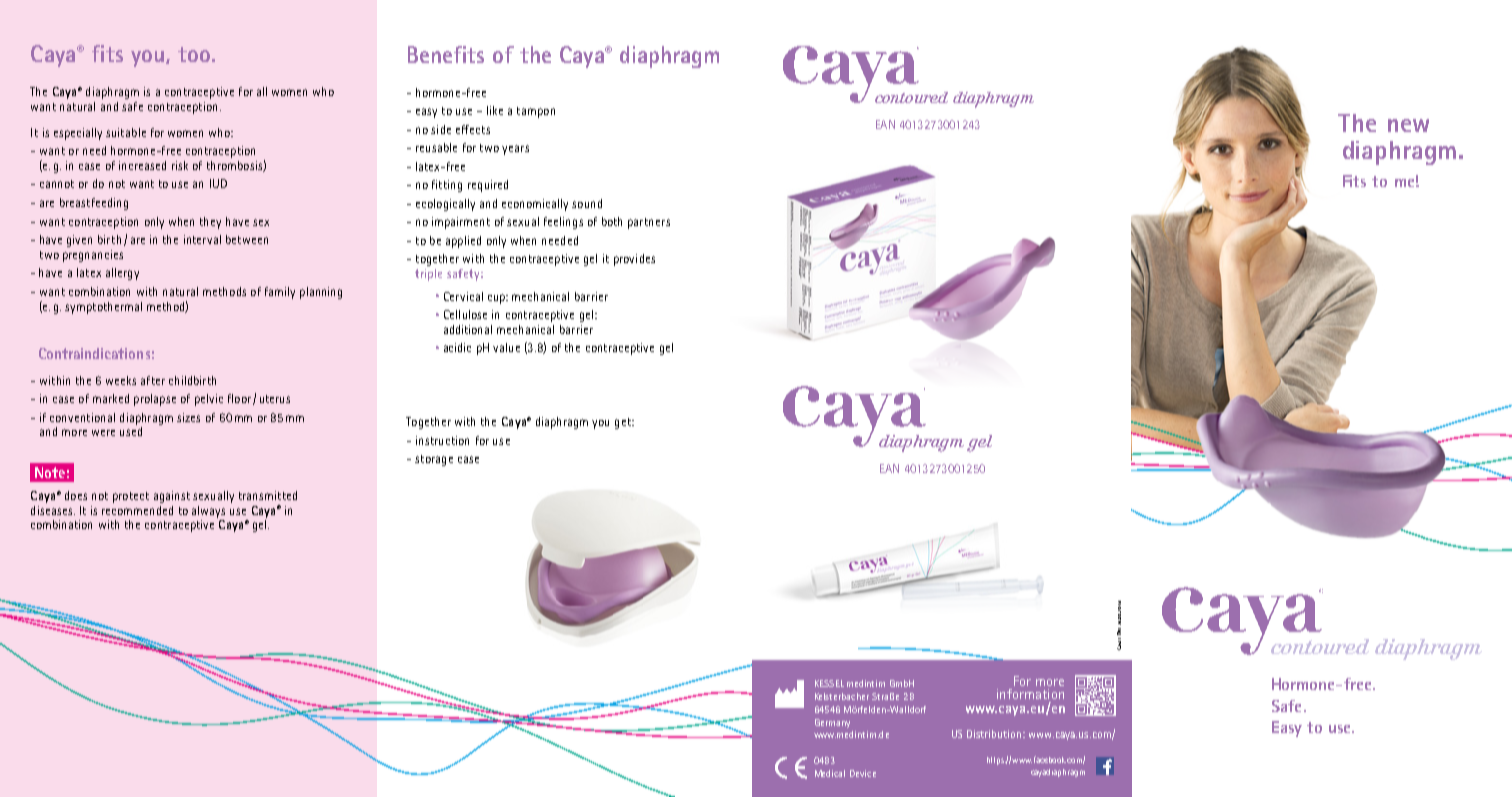 The image size is (1512, 797). Describe the element at coordinates (1030, 694) in the screenshot. I see `information` at that location.
